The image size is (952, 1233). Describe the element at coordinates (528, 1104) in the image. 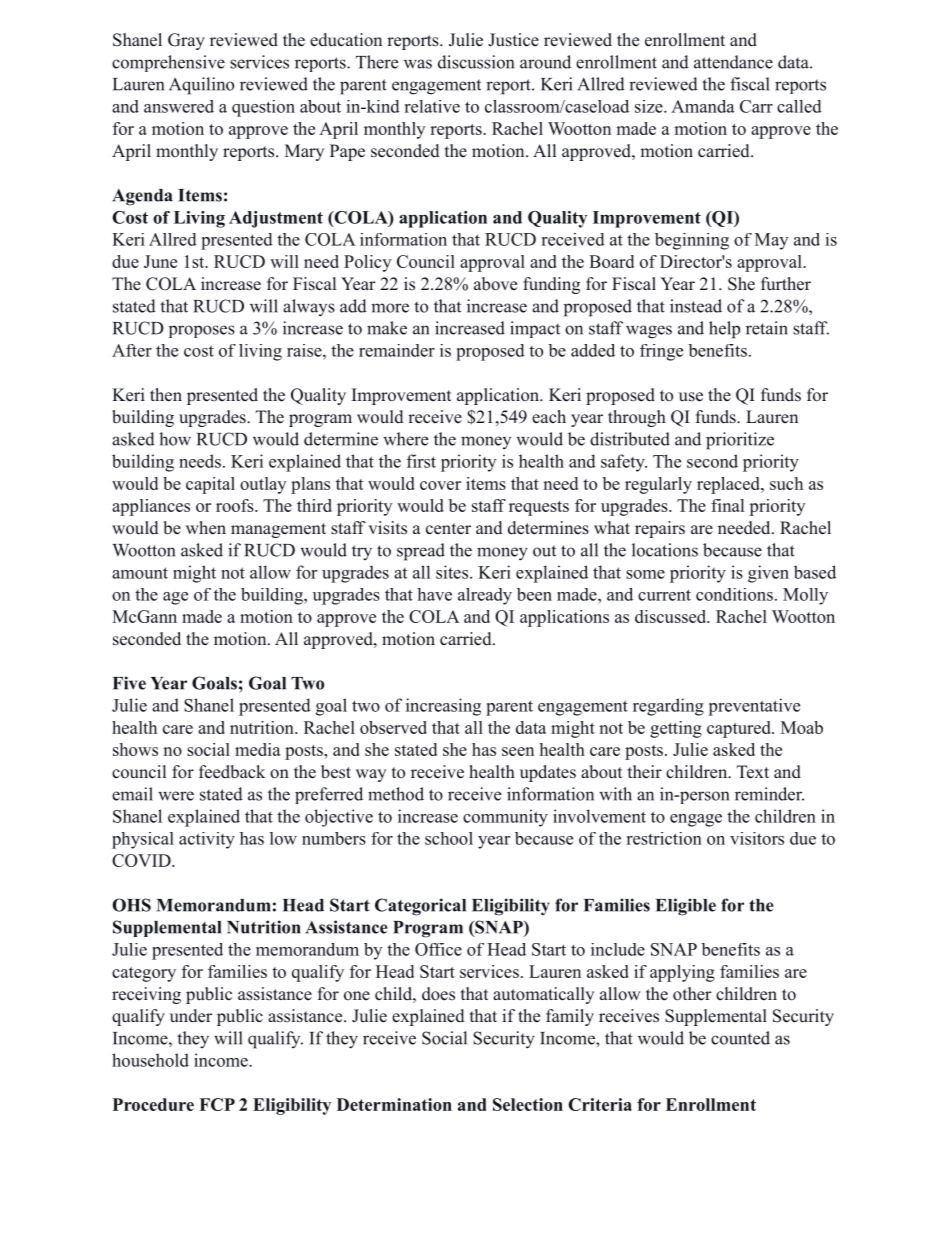

I see `Selection` at that location.
